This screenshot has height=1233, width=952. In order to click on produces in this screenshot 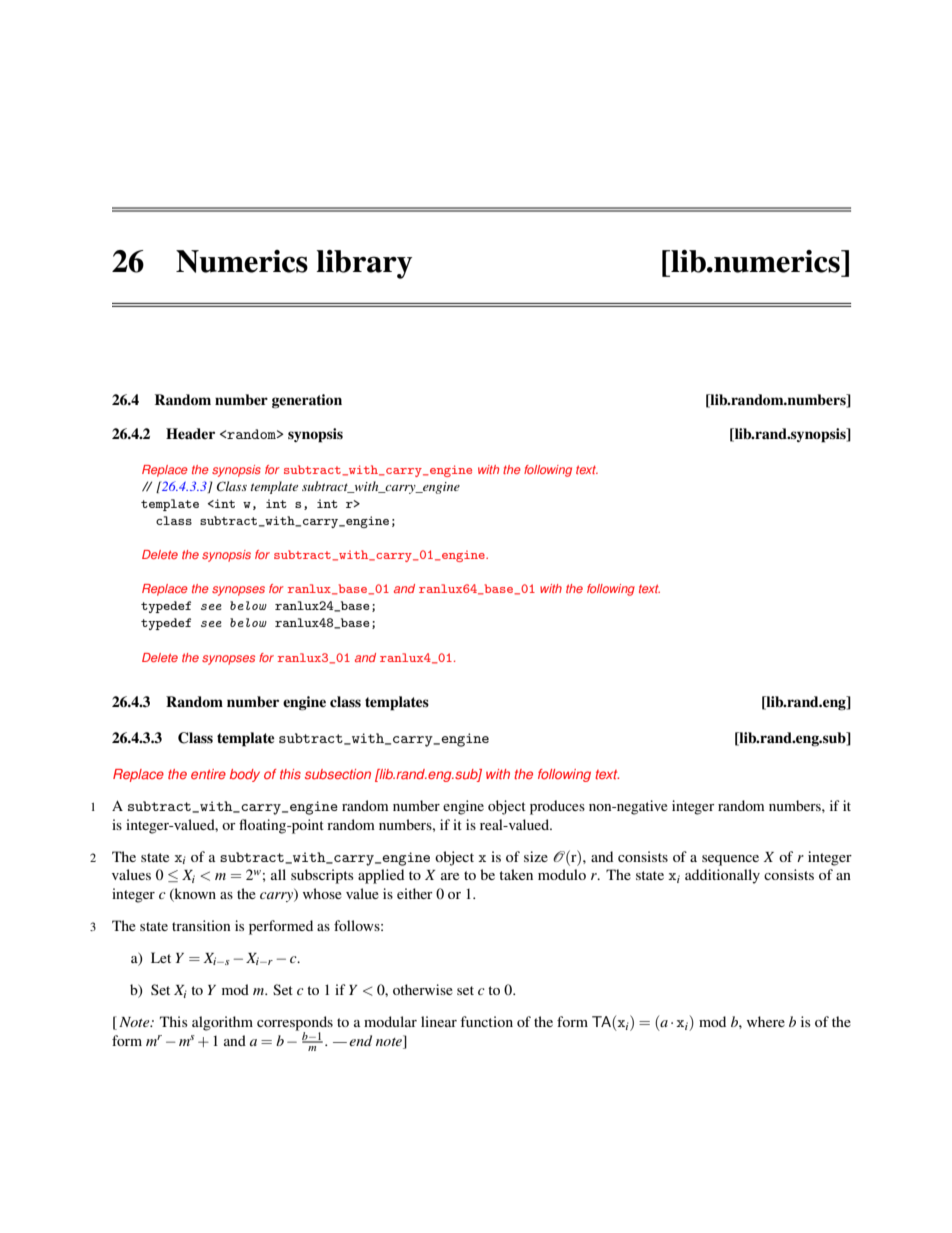, I will do `click(557, 807)`.
